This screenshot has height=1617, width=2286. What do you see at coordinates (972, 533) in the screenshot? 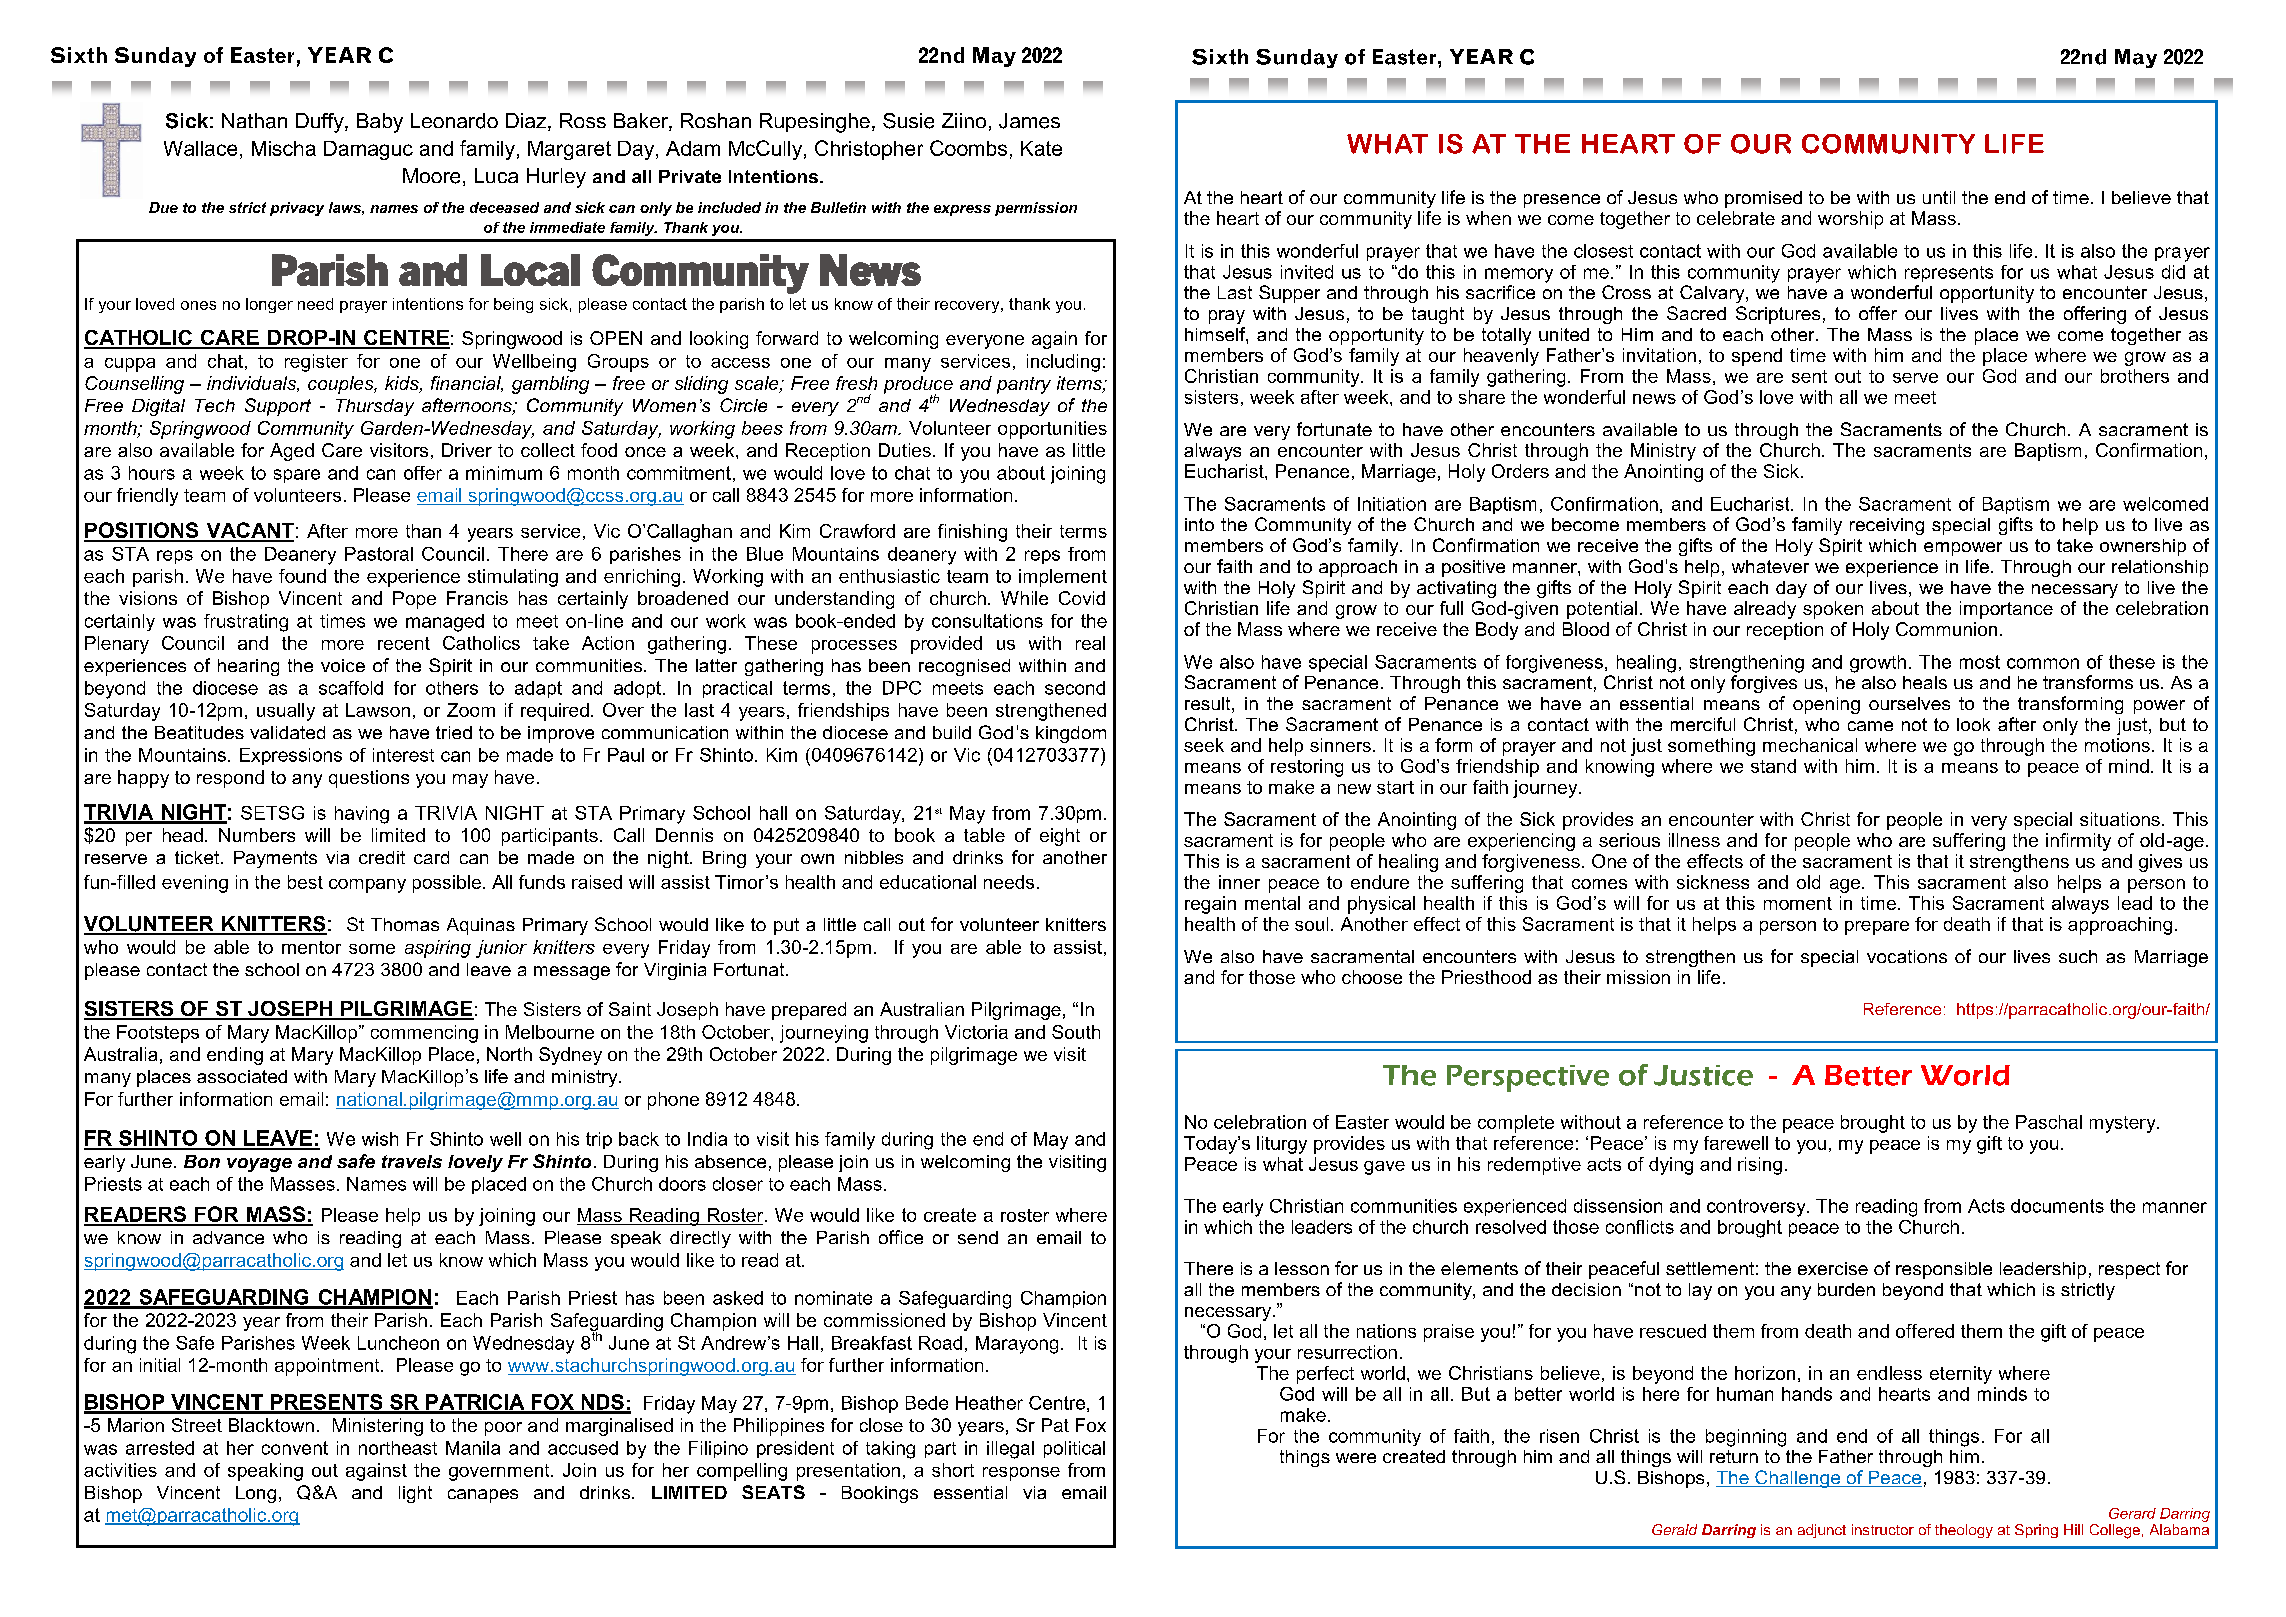
I see `finishing` at bounding box center [972, 533].
